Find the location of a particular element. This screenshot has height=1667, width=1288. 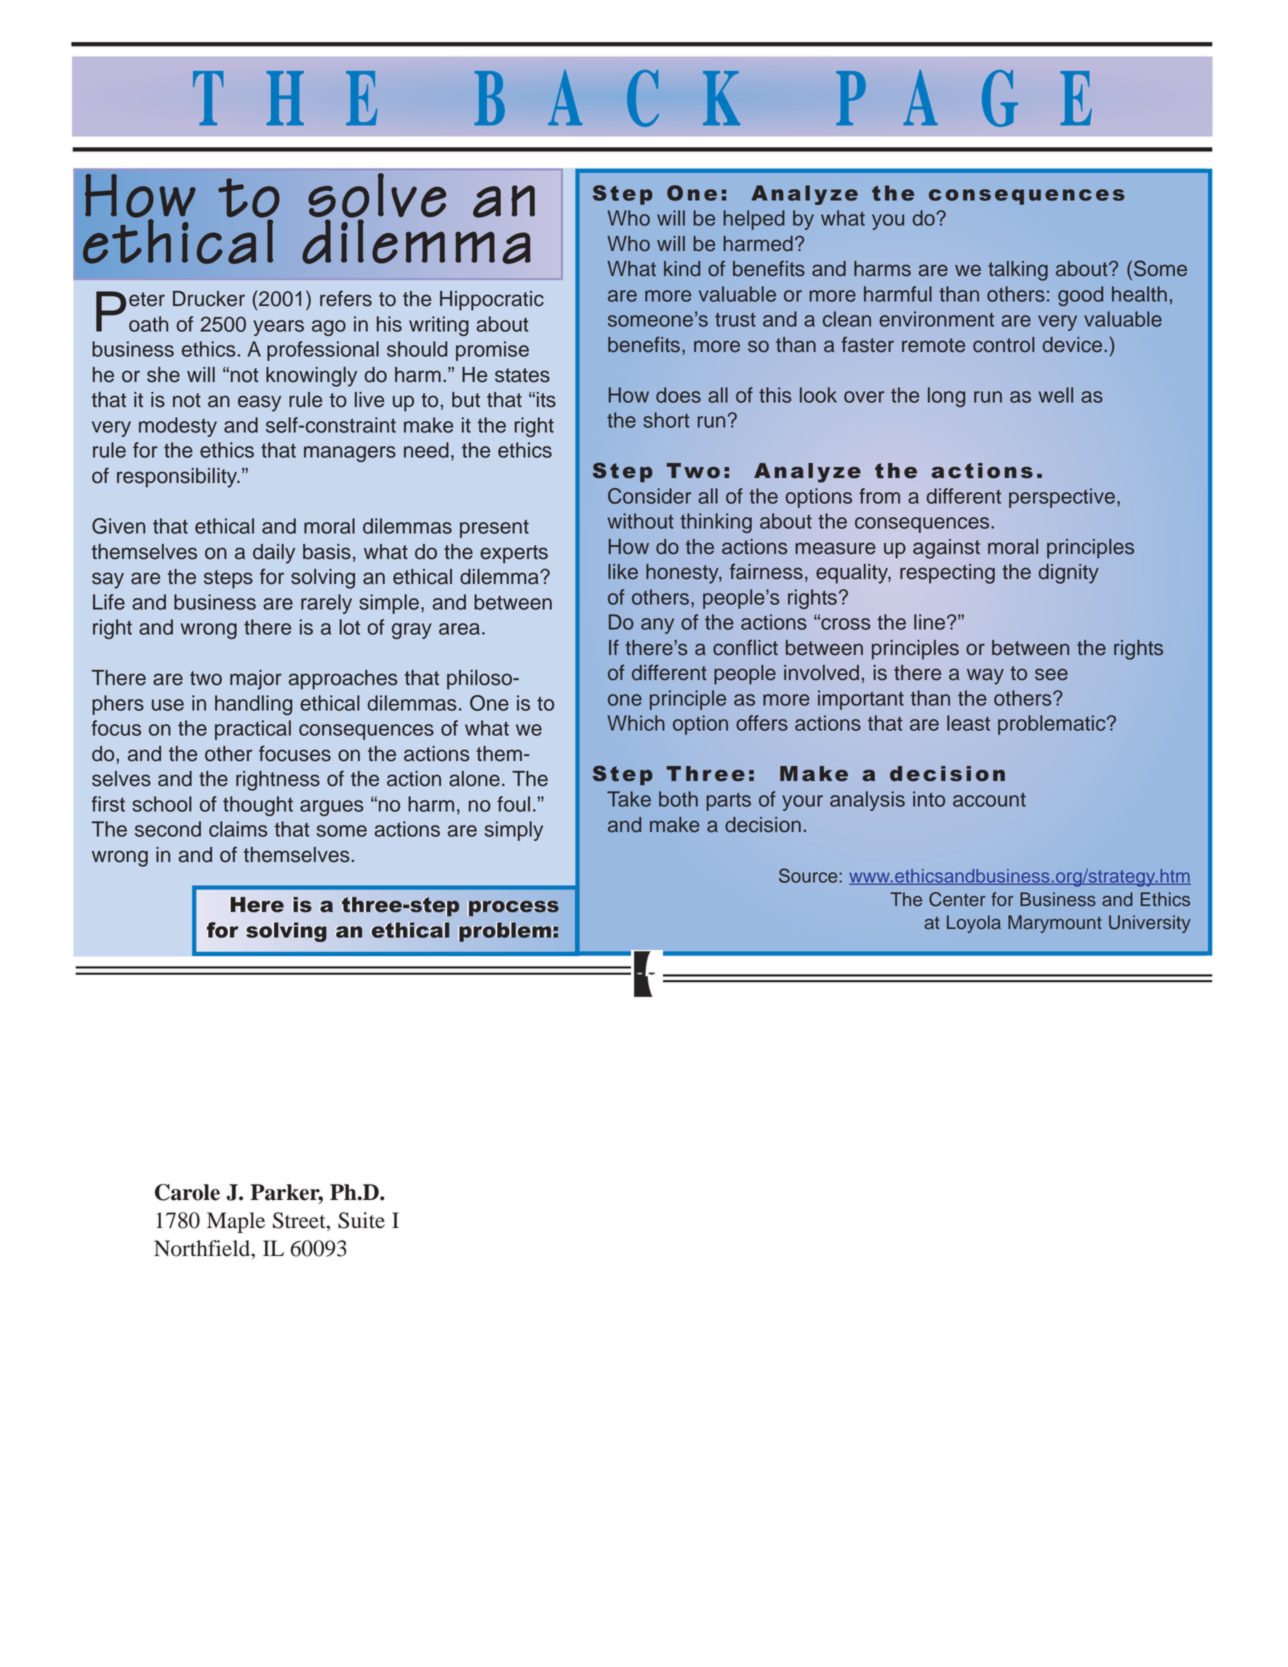

Suite is located at coordinates (361, 1220).
